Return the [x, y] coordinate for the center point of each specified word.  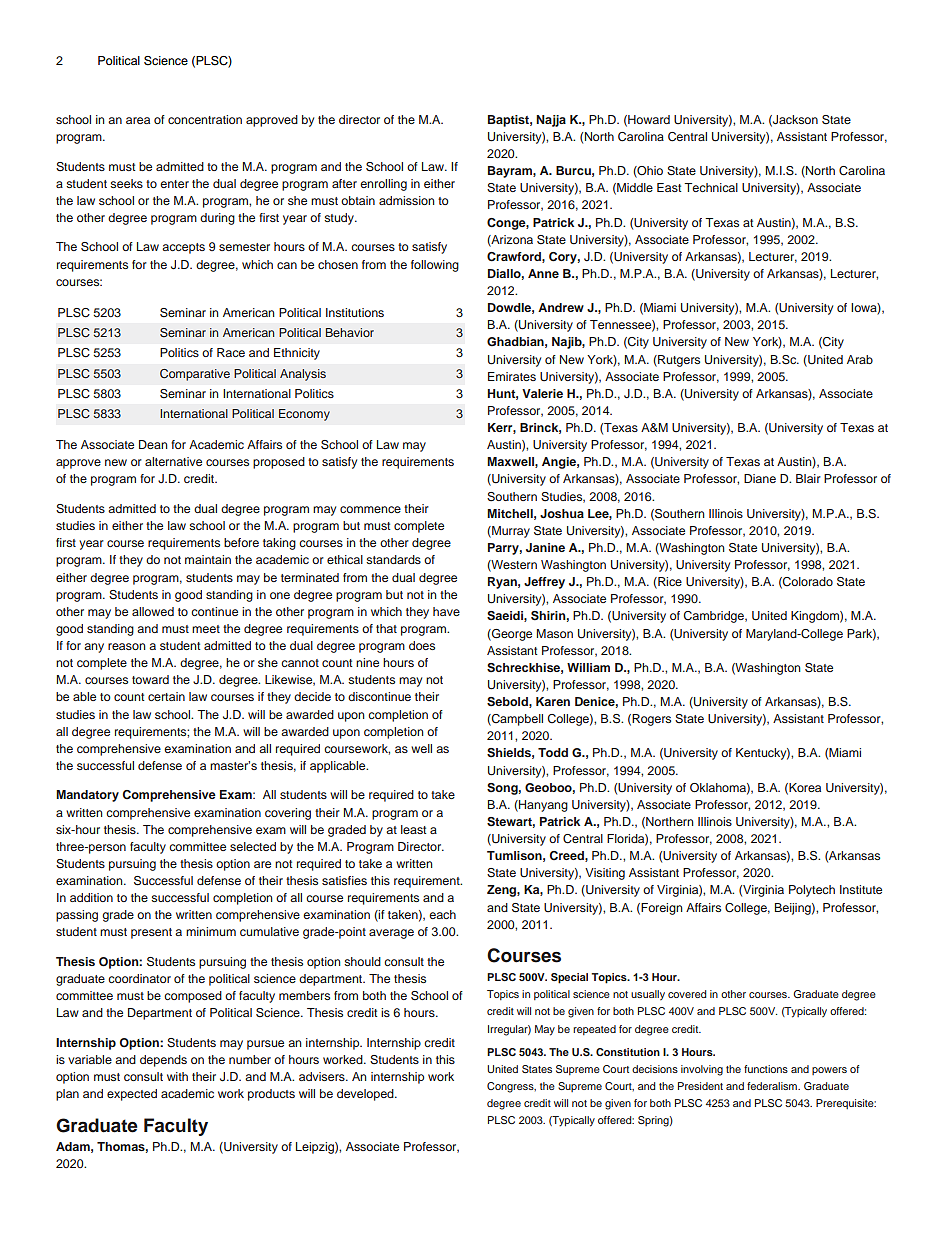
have [446, 611]
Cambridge [715, 617]
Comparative [195, 375]
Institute [861, 889]
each [442, 914]
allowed [153, 611]
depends [163, 1061]
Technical [711, 187]
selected [253, 846]
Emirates [512, 376]
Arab [860, 359]
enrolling [383, 185]
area [138, 120]
